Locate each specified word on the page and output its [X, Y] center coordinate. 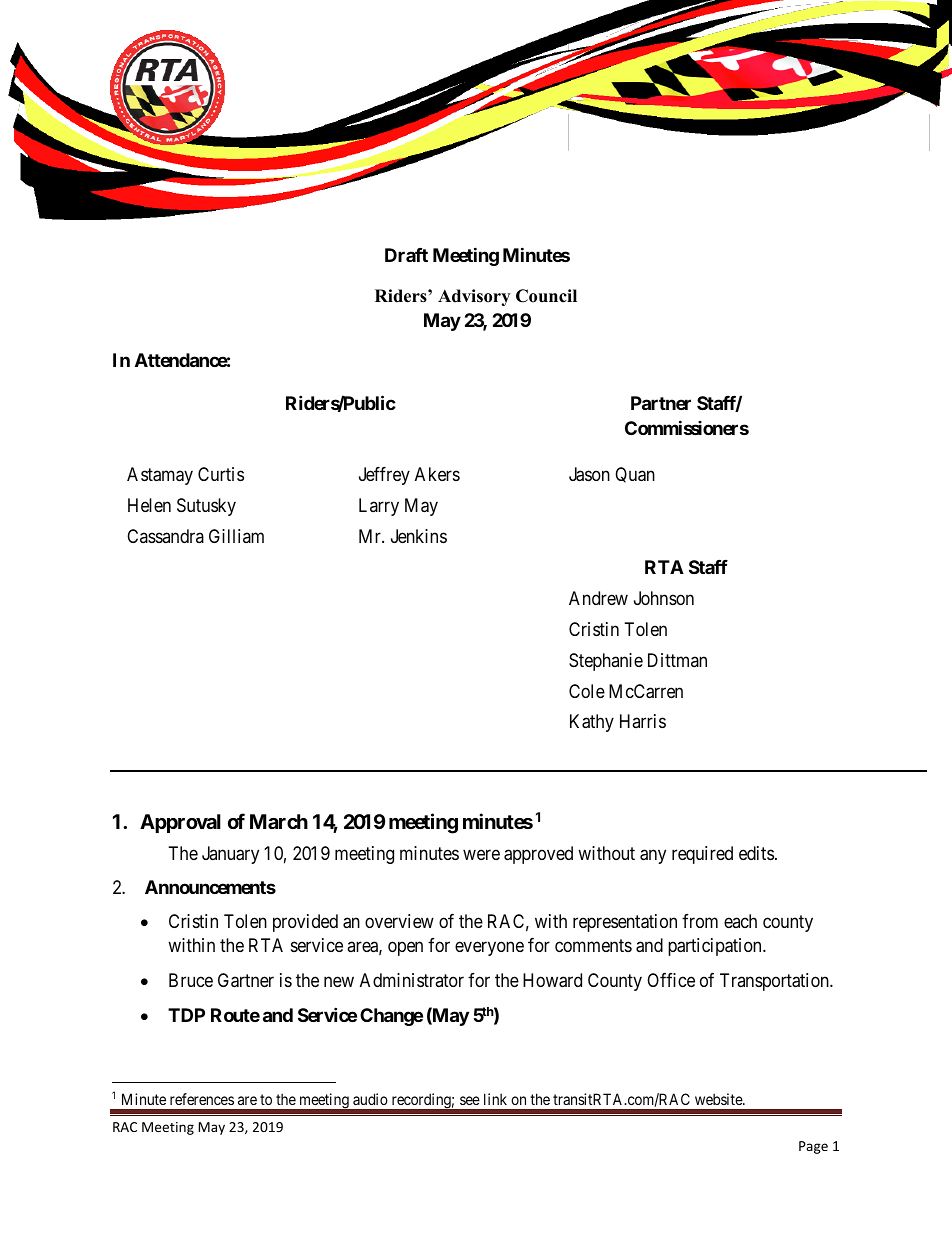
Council [546, 296]
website [719, 1099]
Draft [406, 255]
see [470, 1100]
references [202, 1099]
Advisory [474, 297]
